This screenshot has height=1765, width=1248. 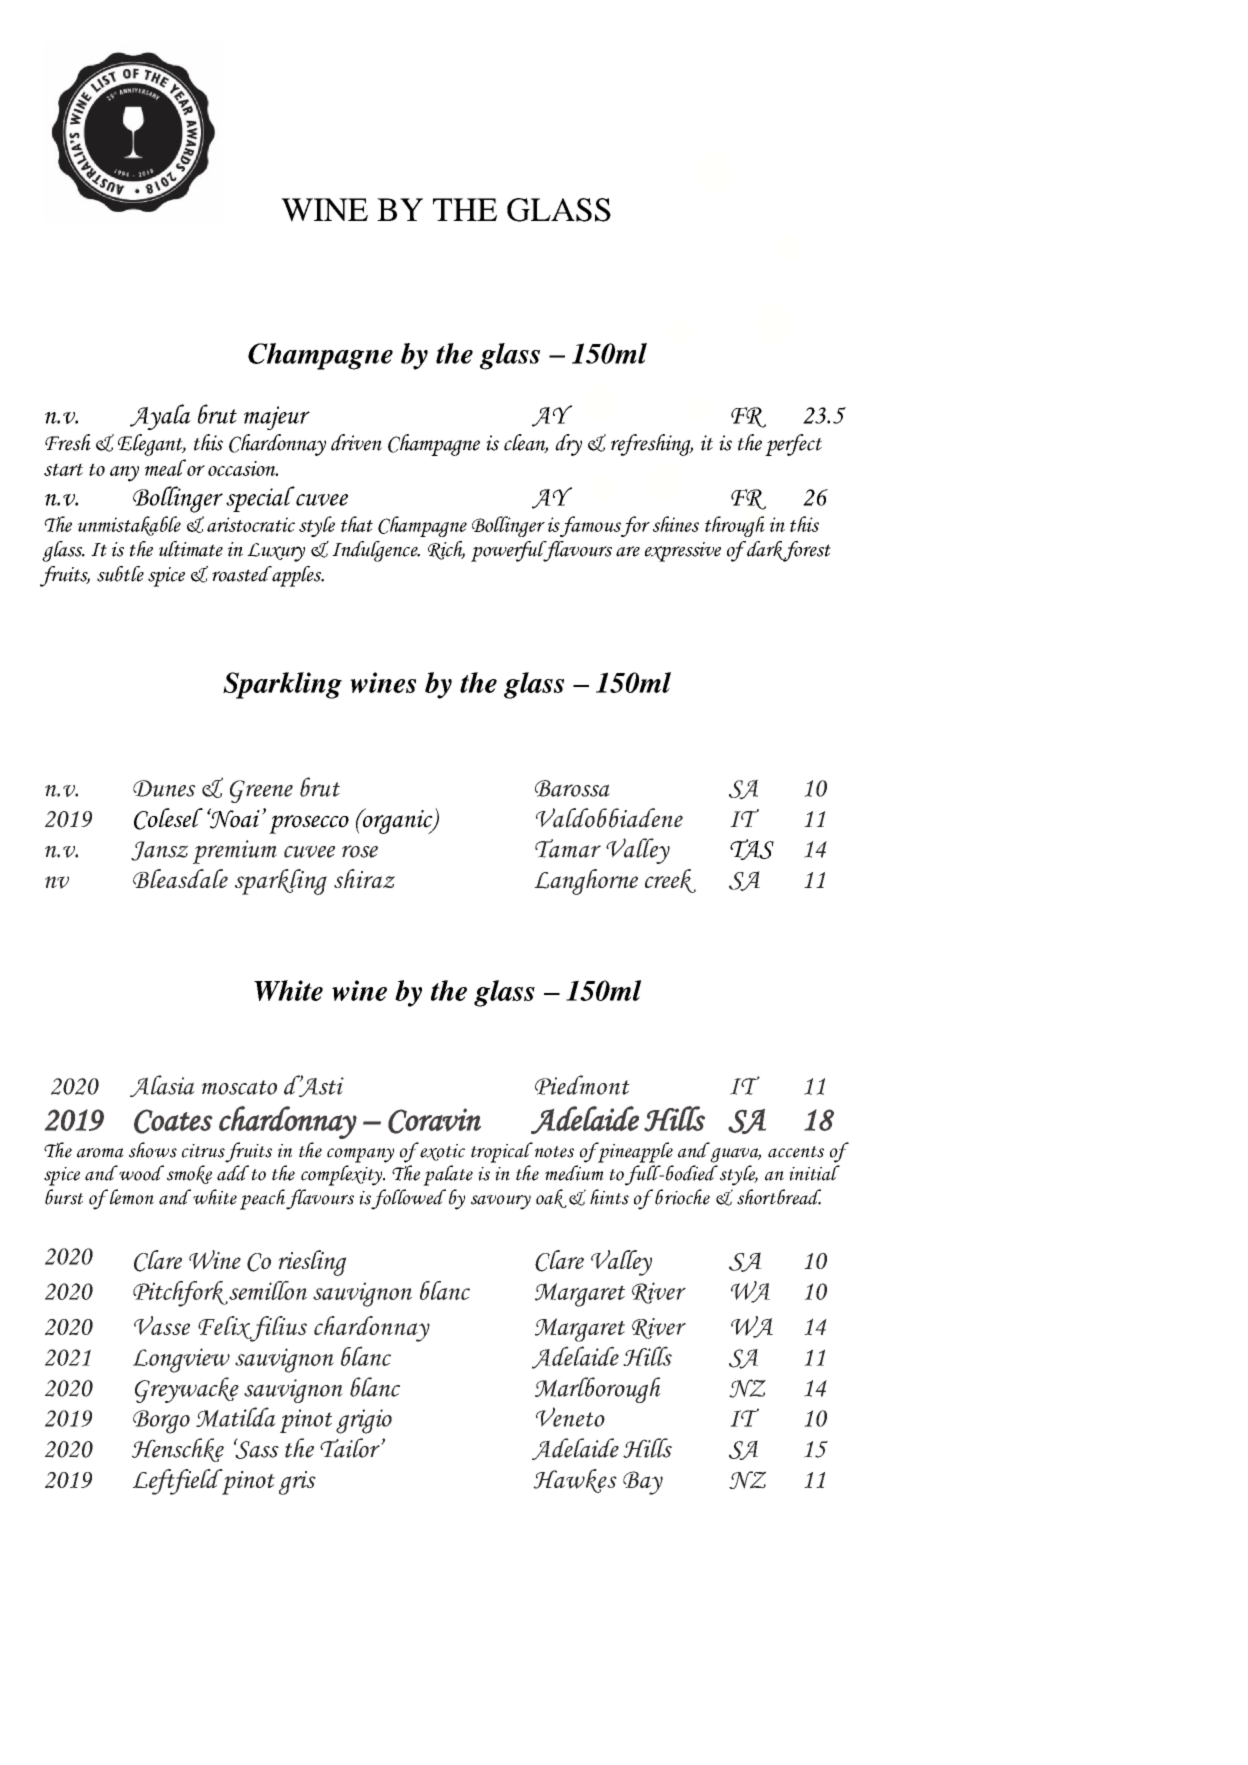 What do you see at coordinates (235, 852) in the screenshot?
I see `premium` at bounding box center [235, 852].
